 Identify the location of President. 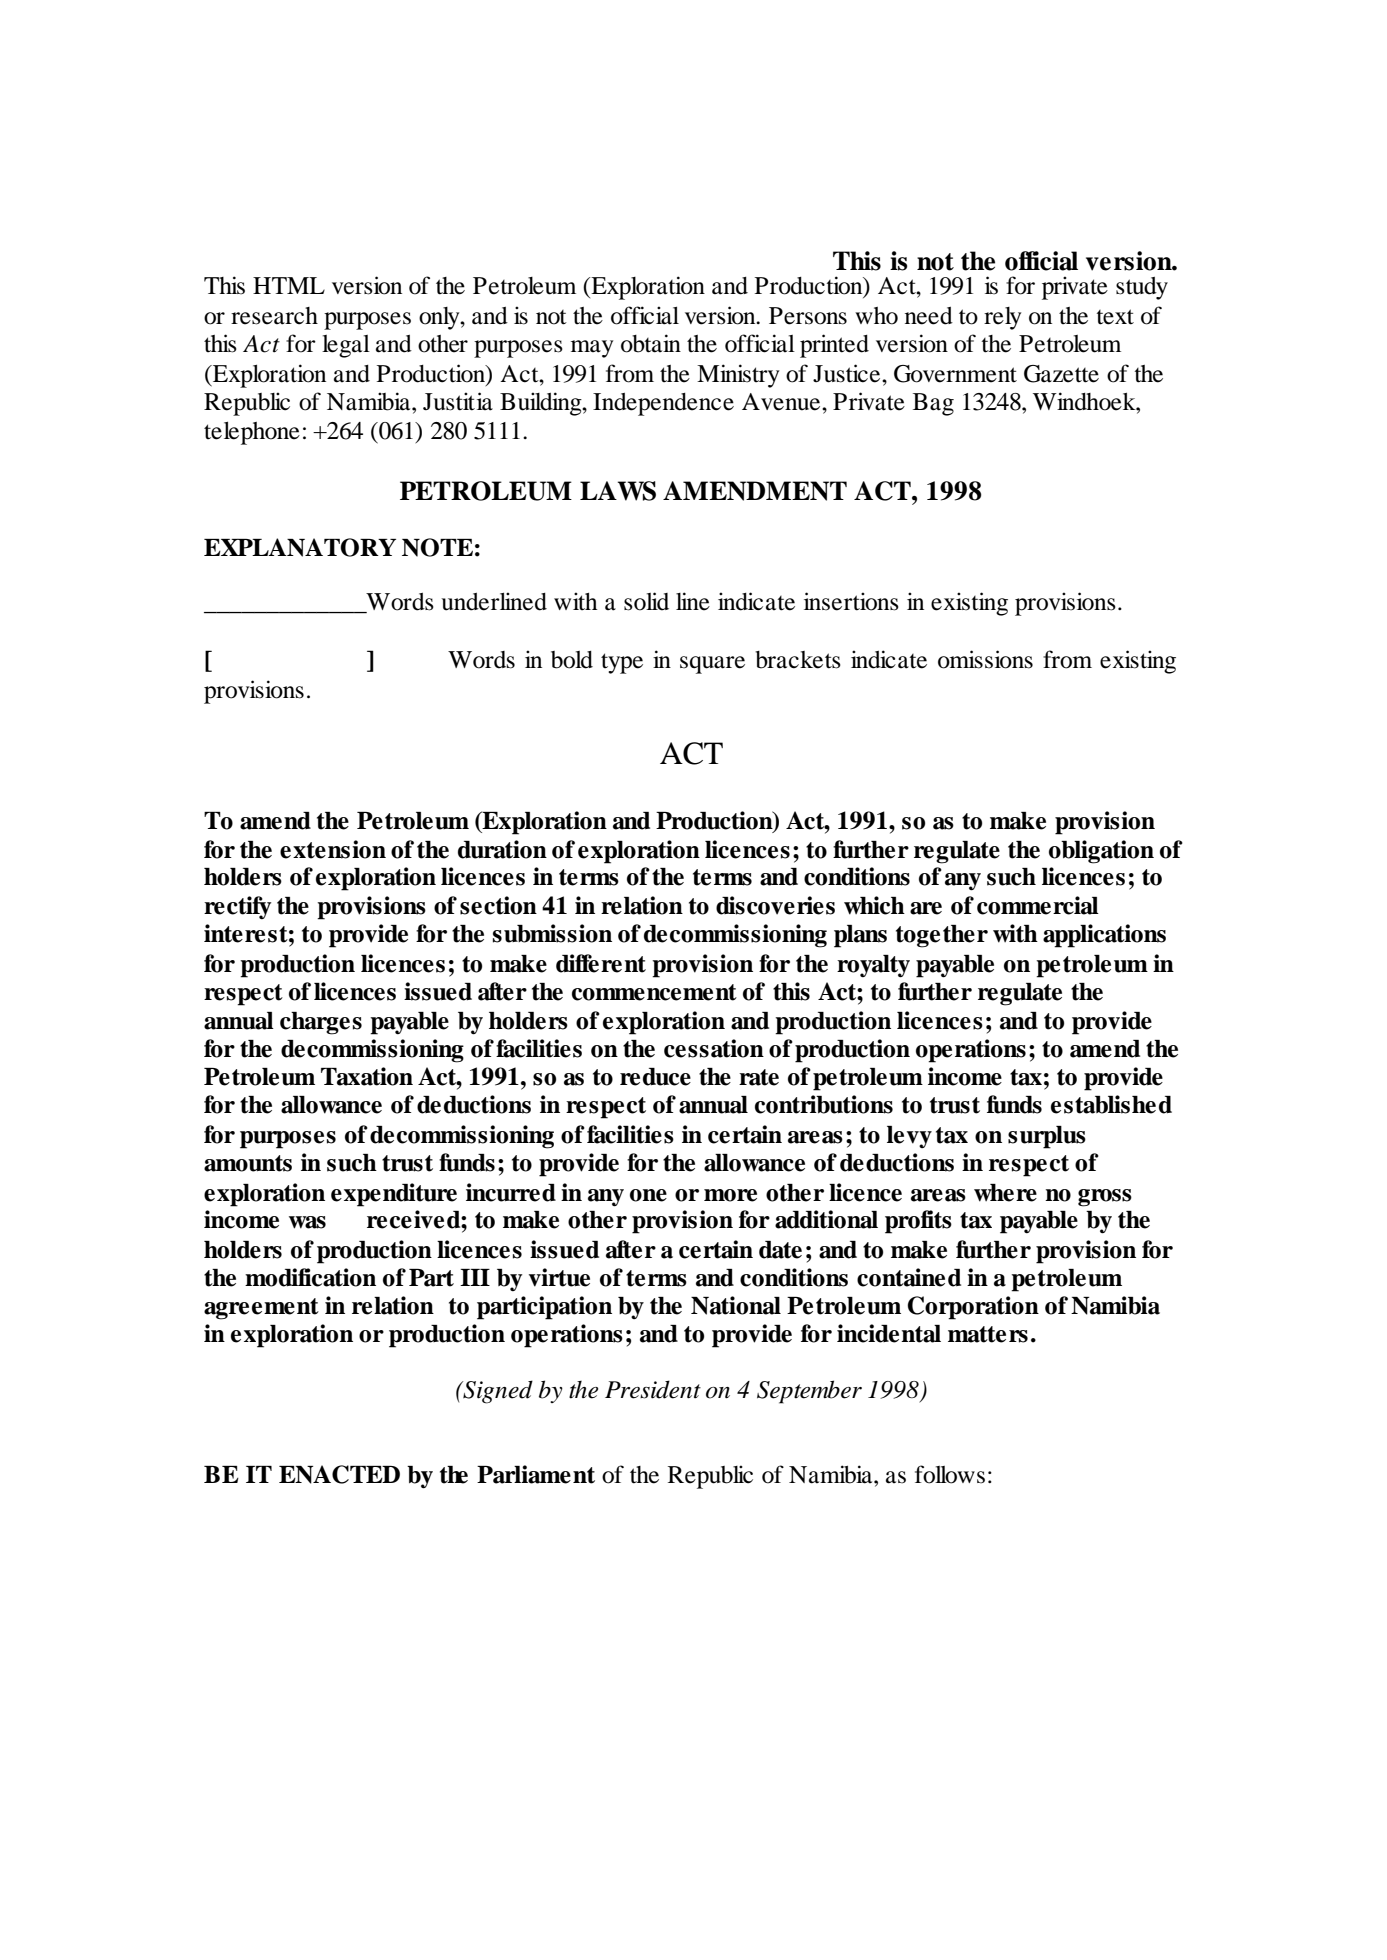
(653, 1389).
